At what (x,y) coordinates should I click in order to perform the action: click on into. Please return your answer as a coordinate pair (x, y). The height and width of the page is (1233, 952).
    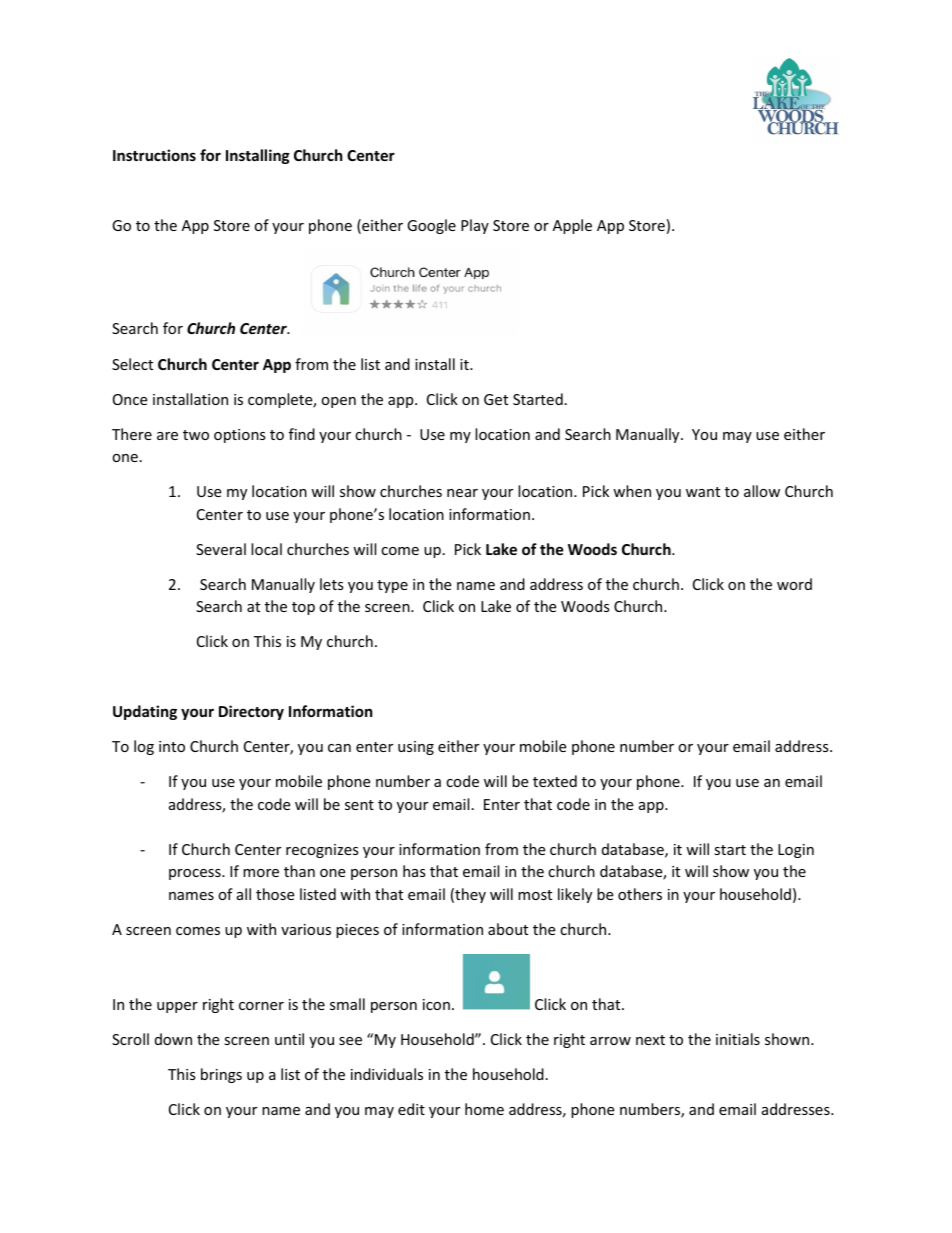
    Looking at the image, I should click on (172, 746).
